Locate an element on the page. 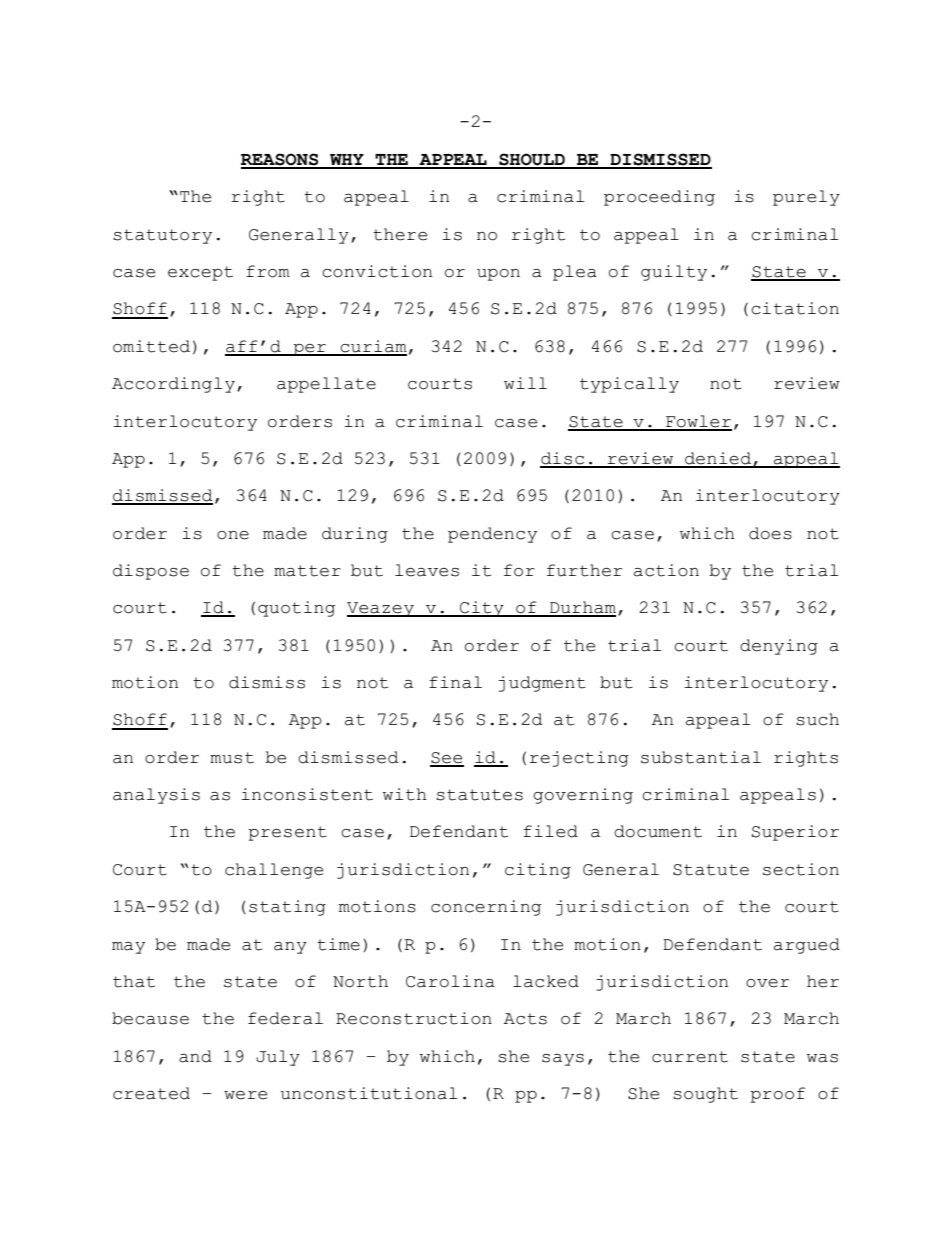  dispose is located at coordinates (151, 572).
